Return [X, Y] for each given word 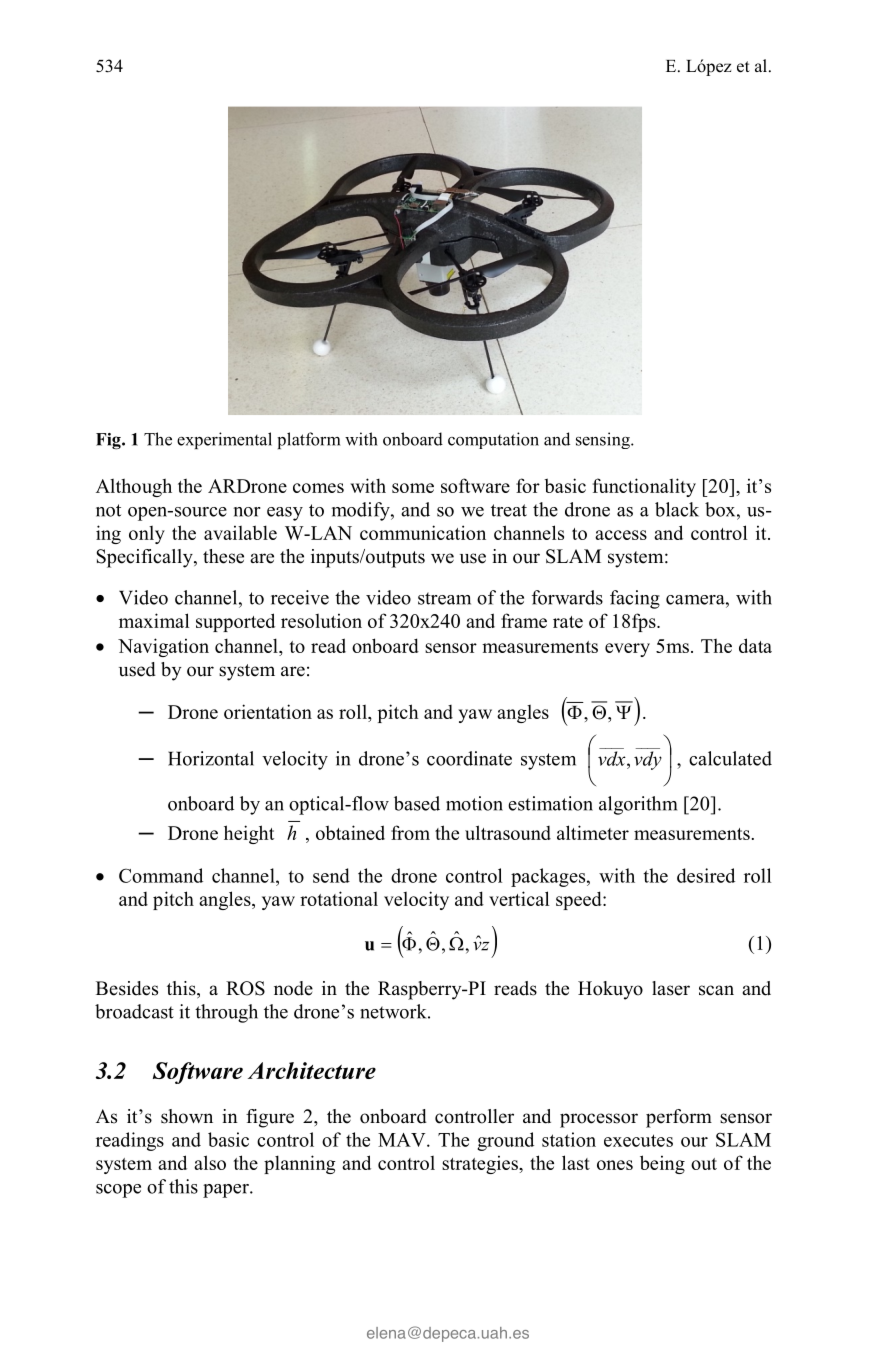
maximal [154, 620]
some [413, 488]
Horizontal [211, 758]
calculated [730, 758]
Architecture [312, 1070]
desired [706, 875]
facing [635, 599]
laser [671, 988]
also [210, 1162]
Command [161, 875]
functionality [644, 487]
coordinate [469, 758]
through [226, 1013]
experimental [224, 440]
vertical [519, 898]
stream [444, 598]
